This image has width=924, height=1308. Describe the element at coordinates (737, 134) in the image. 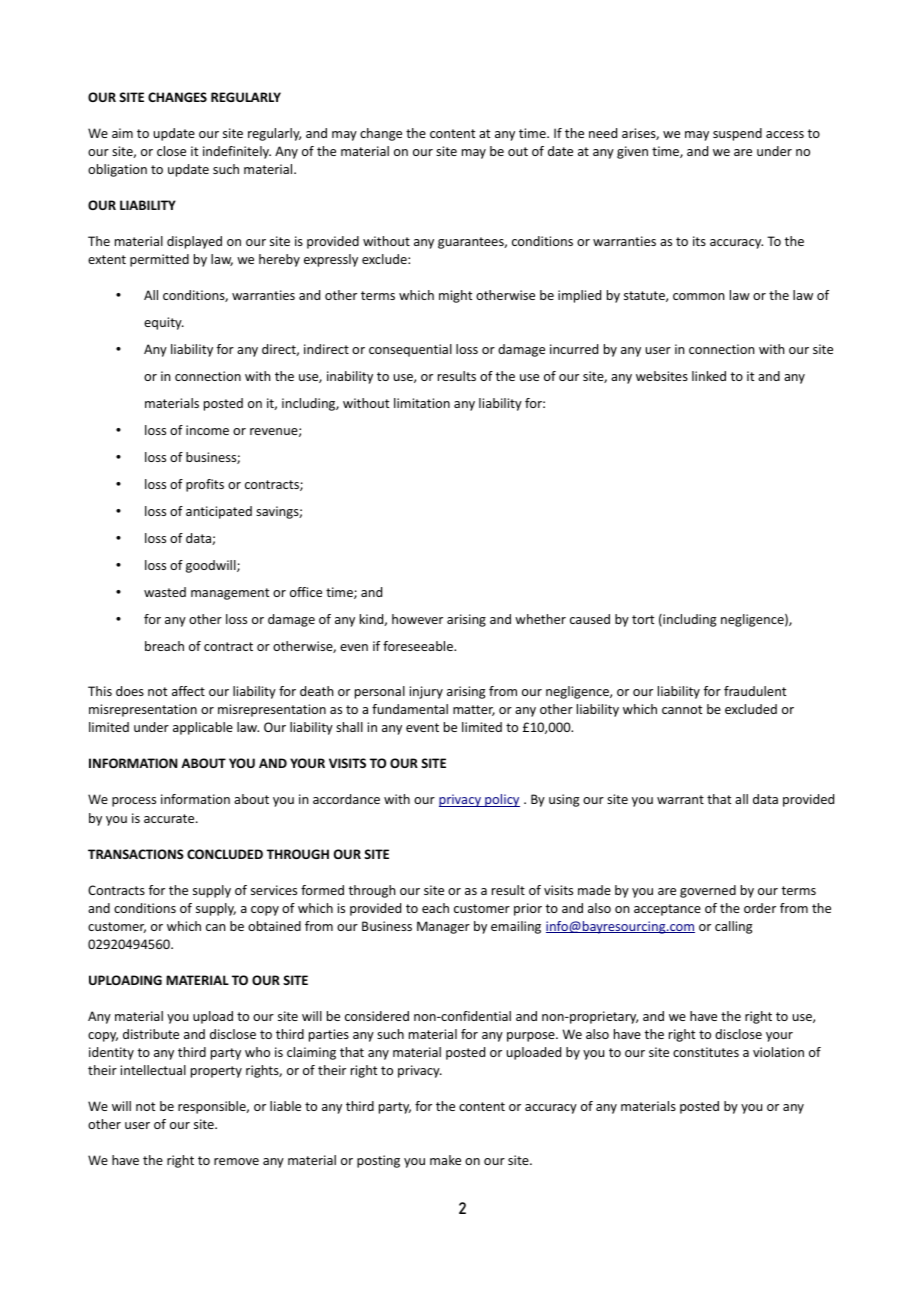

I see `suspend` at that location.
